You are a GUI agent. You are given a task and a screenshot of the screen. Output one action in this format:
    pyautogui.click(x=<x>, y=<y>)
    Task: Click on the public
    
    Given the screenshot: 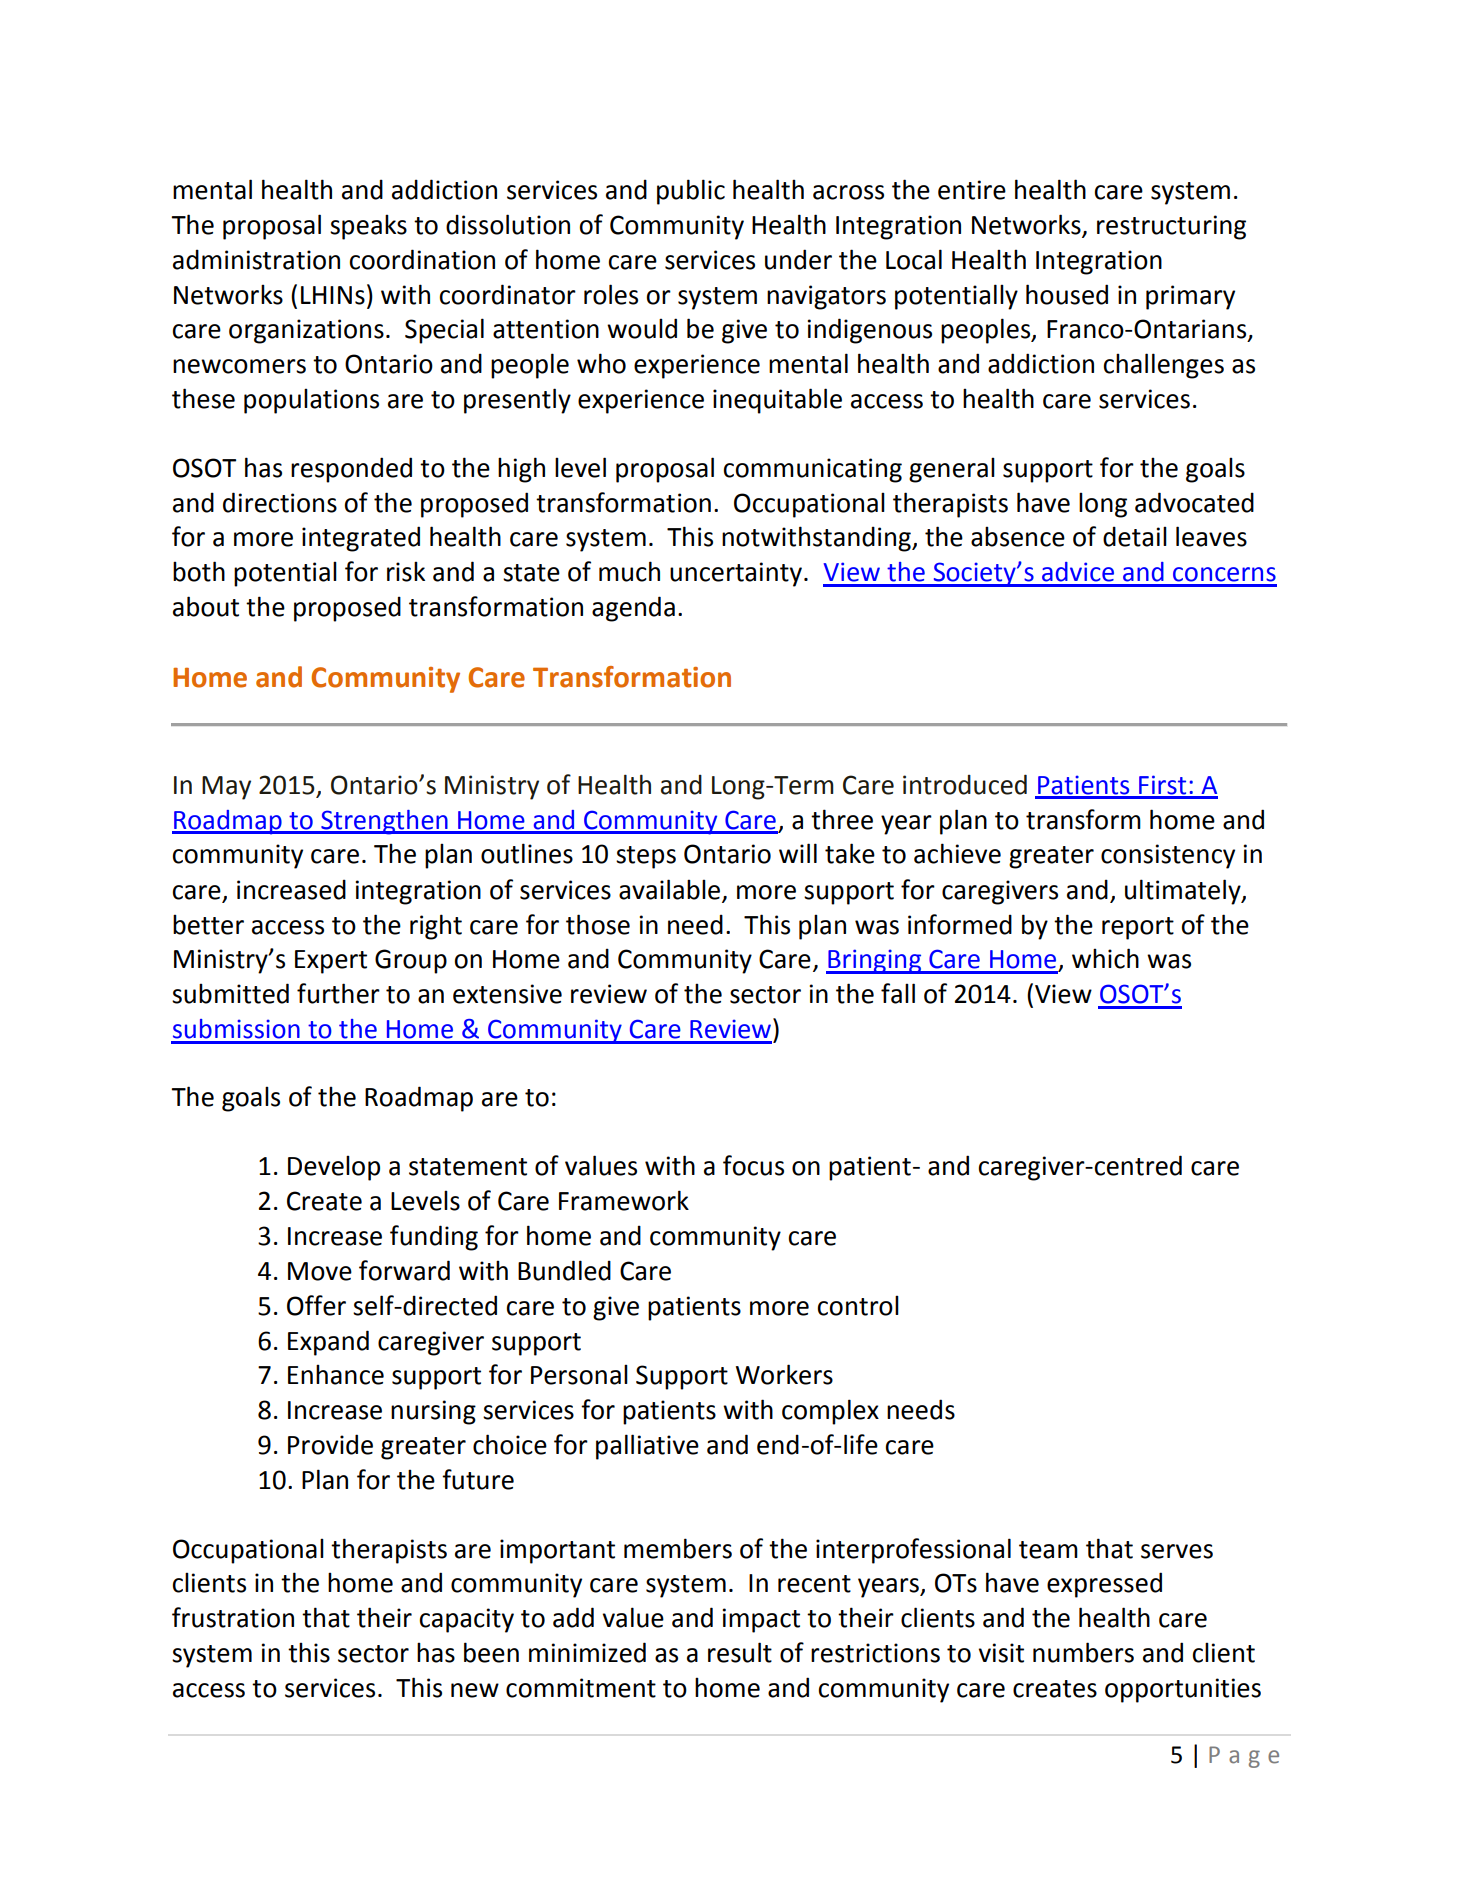 What is the action you would take?
    pyautogui.click(x=691, y=192)
